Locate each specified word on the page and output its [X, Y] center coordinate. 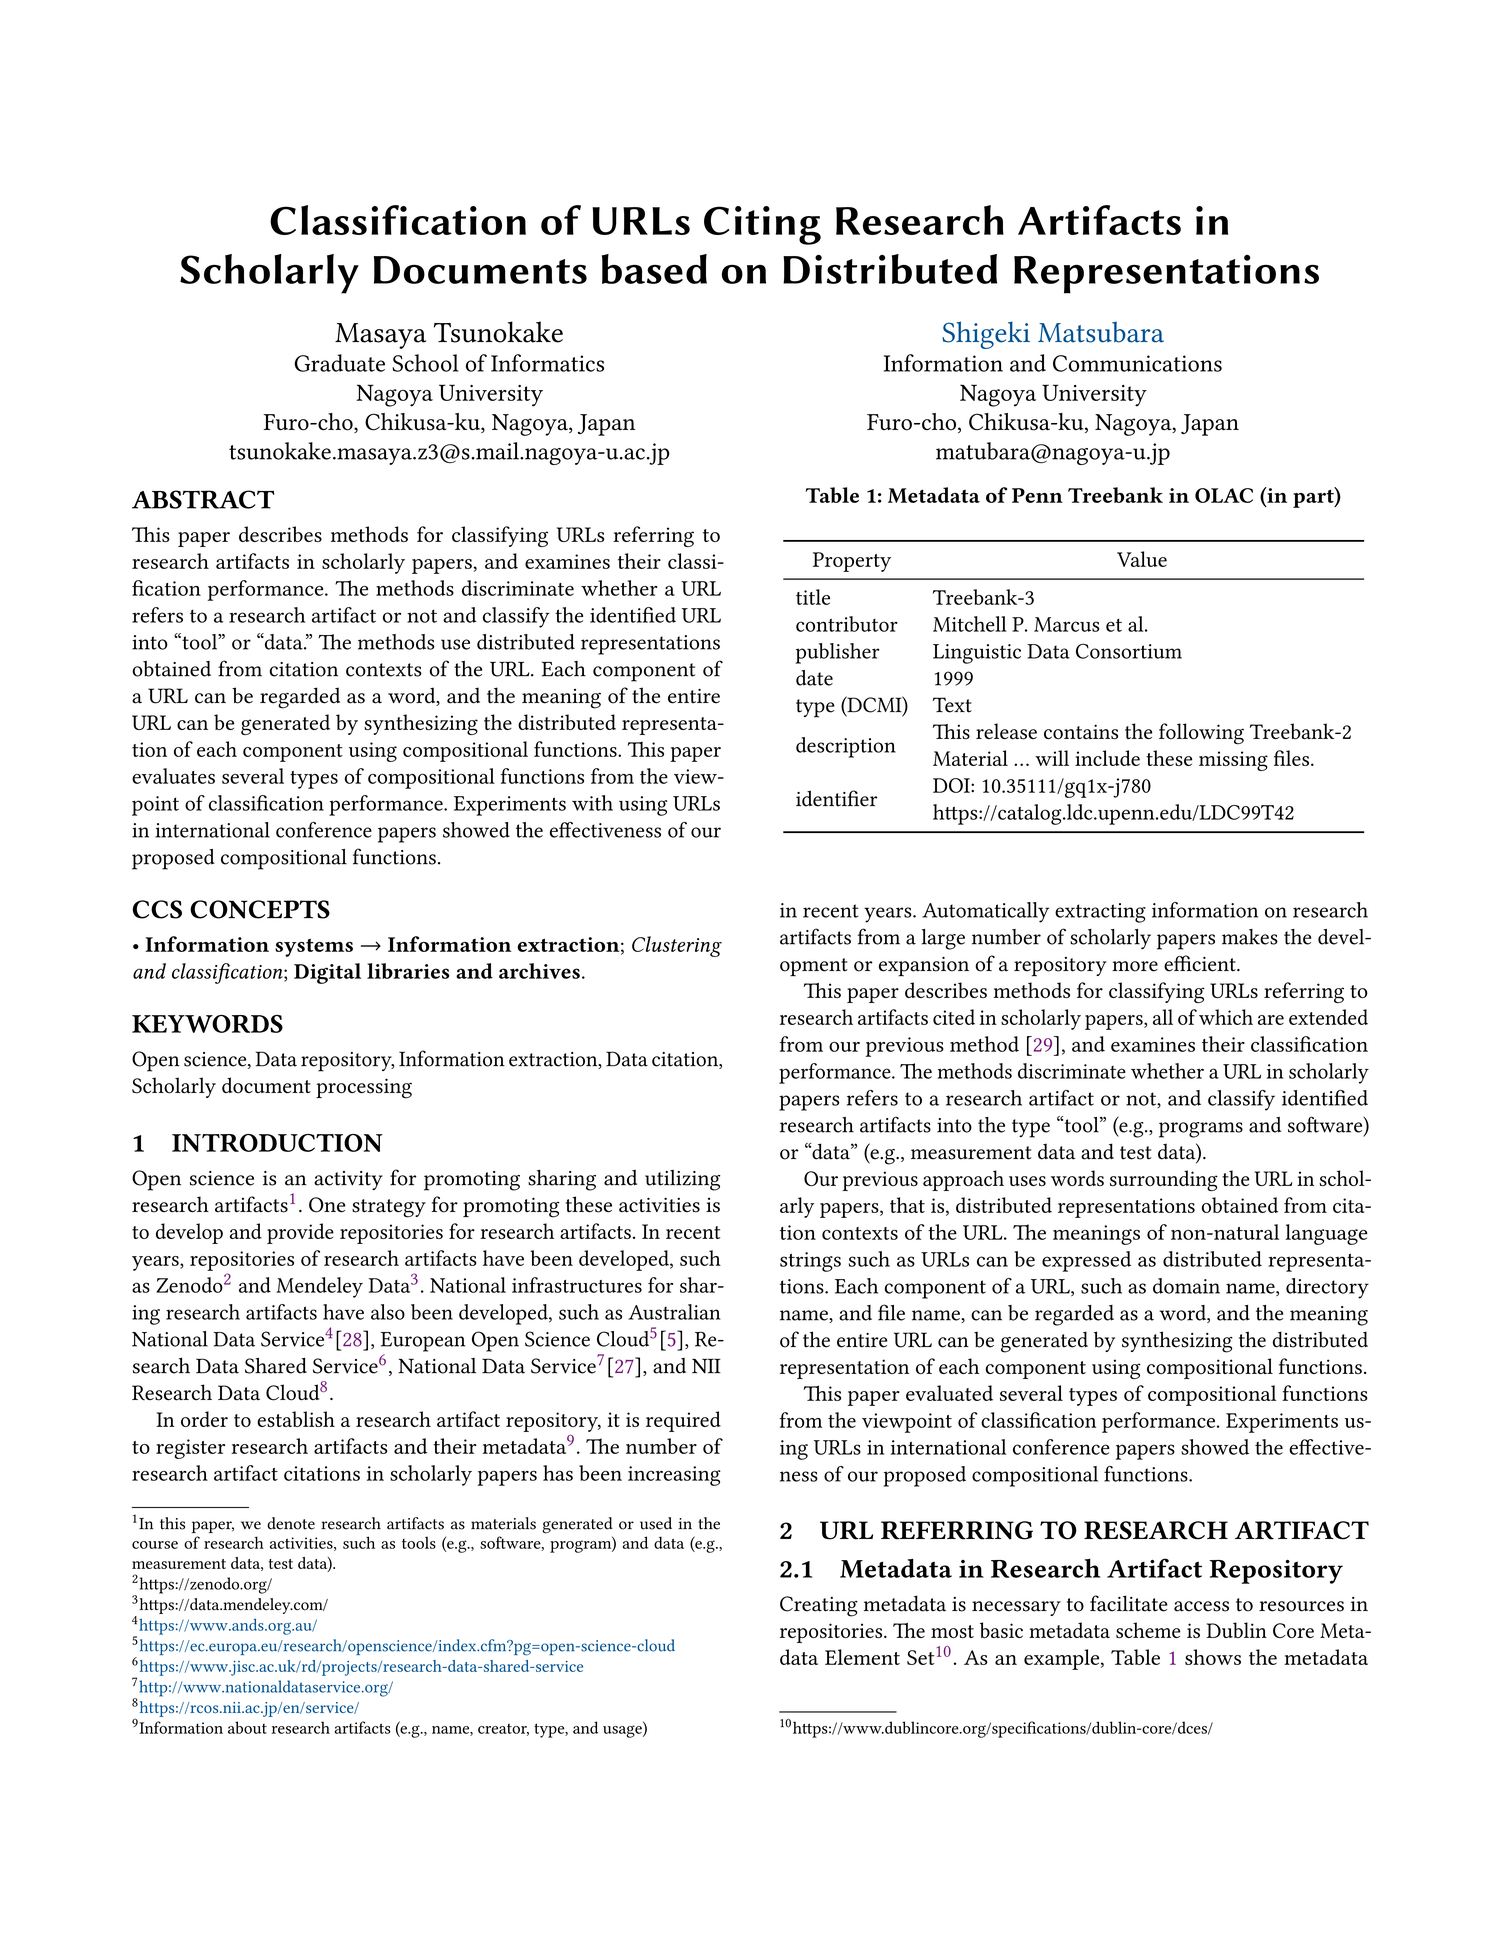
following [1201, 734]
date [814, 678]
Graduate [339, 363]
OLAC [1224, 495]
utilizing [682, 1180]
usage [623, 1731]
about [247, 1727]
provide [300, 1233]
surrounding [1164, 1180]
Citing [762, 225]
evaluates [173, 776]
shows [1213, 1657]
